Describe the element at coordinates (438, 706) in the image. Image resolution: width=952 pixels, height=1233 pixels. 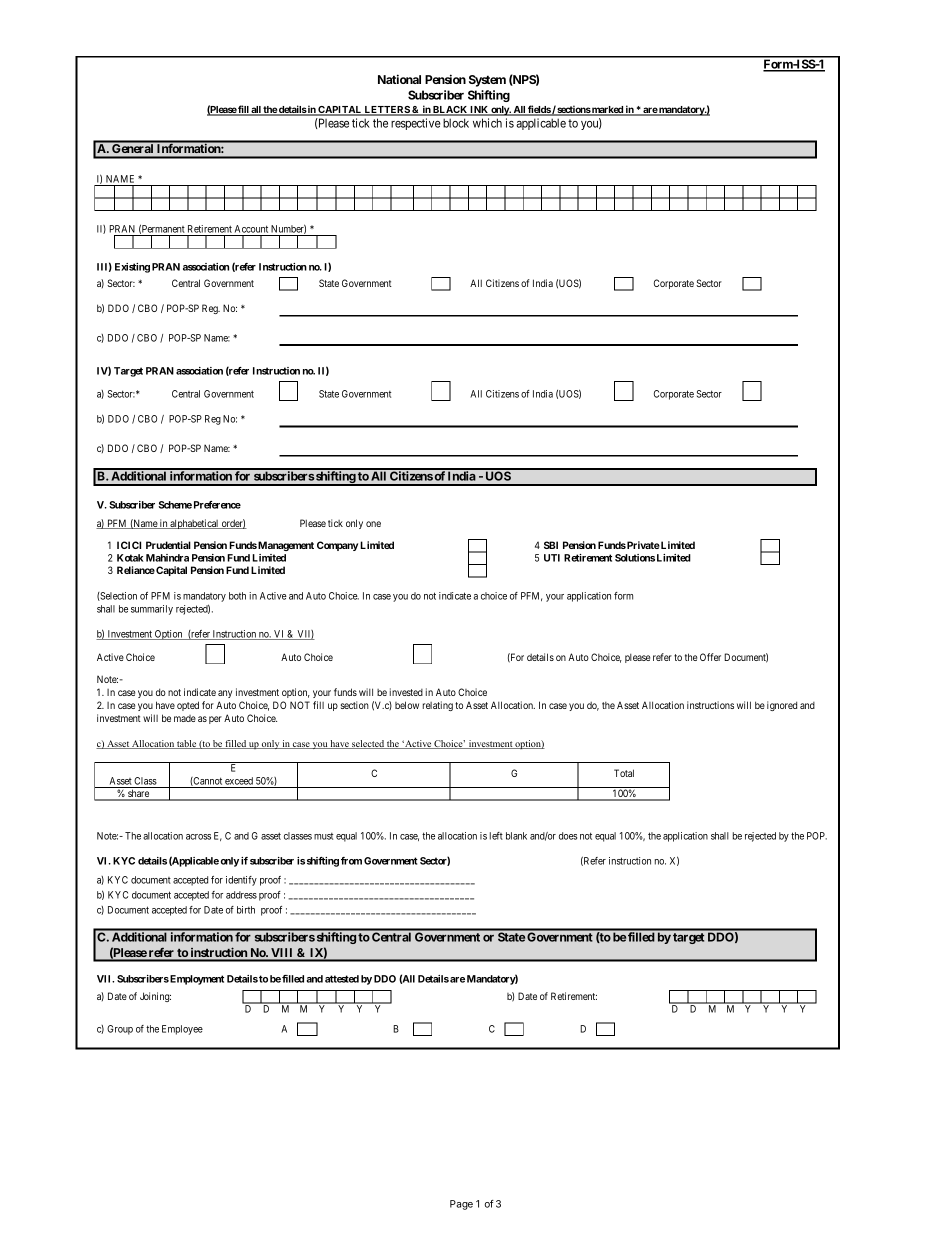
I see `relating` at that location.
